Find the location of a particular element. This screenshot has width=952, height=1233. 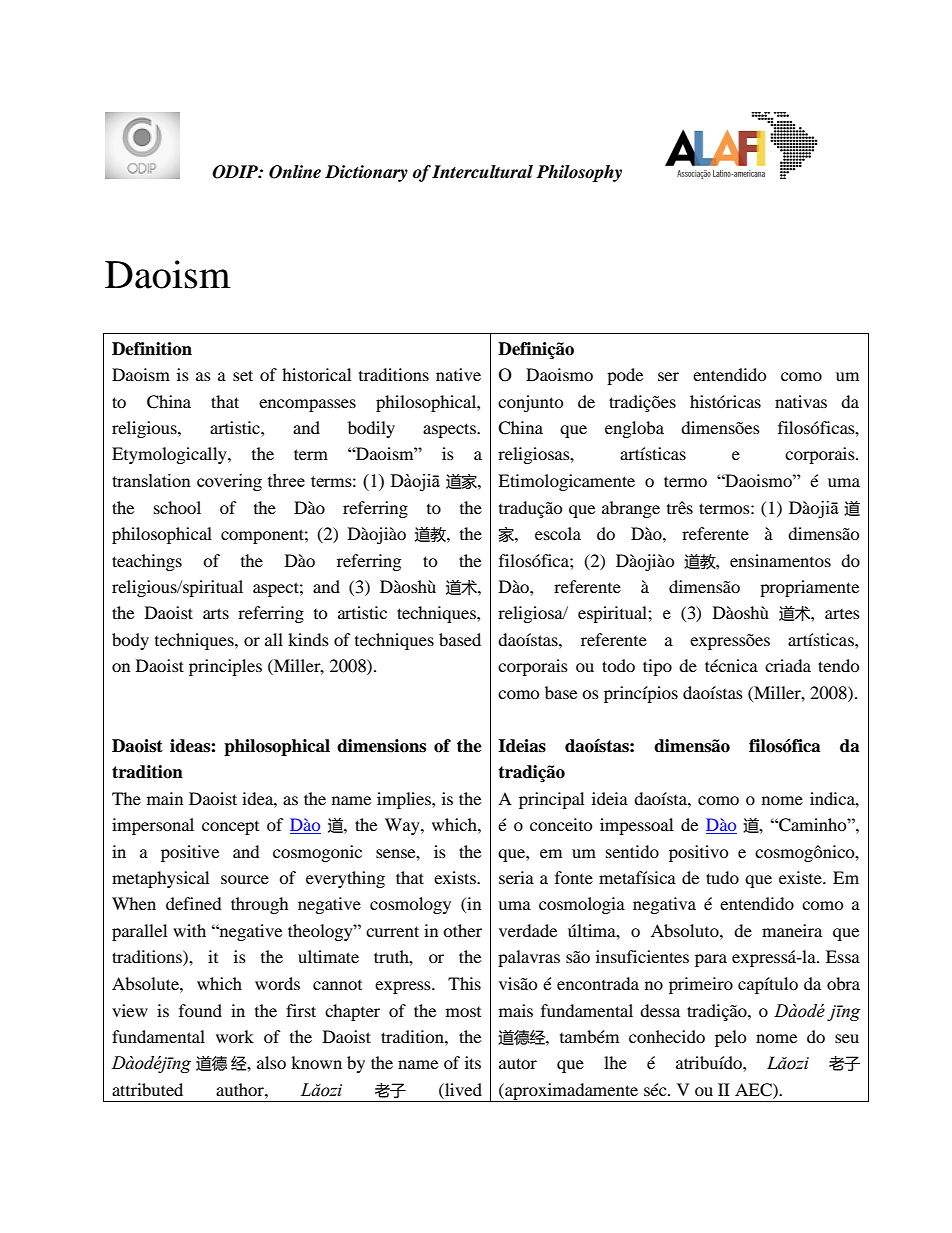

Philosophy is located at coordinates (579, 173).
